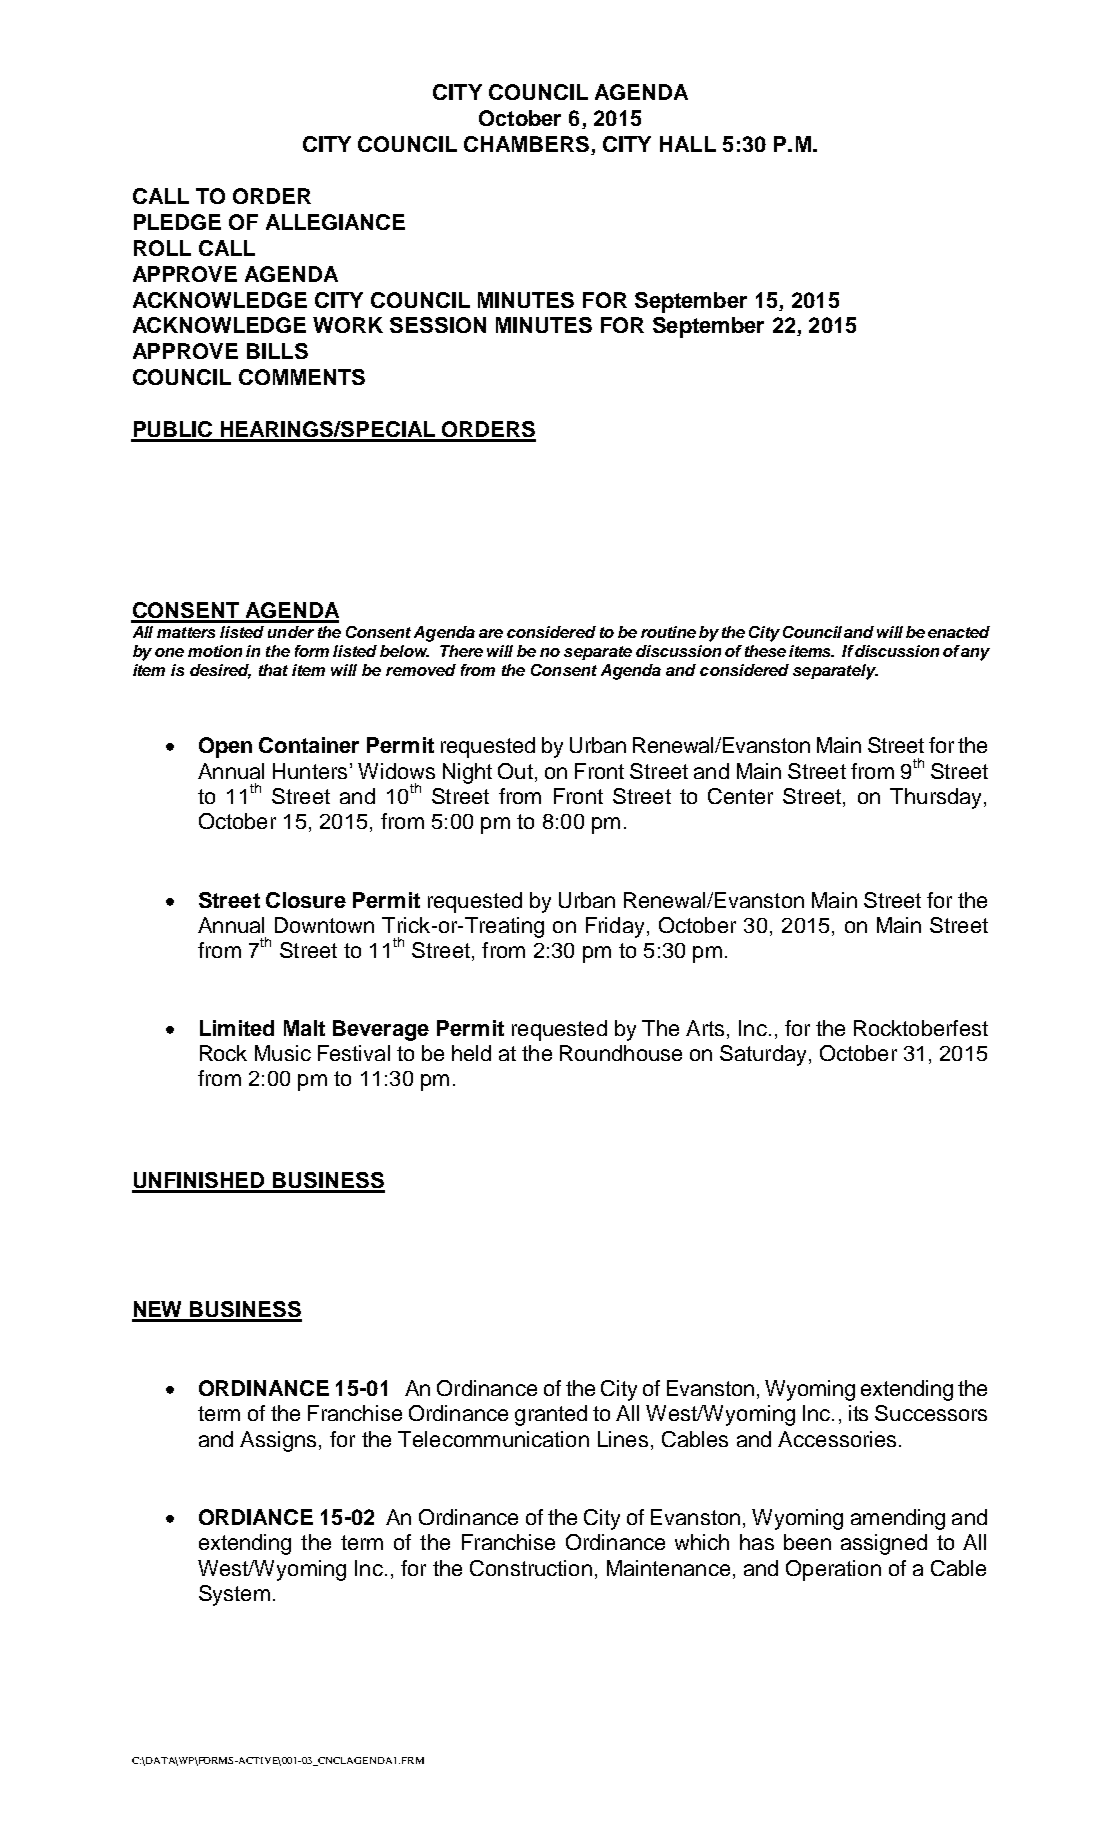 The image size is (1120, 1845). Describe the element at coordinates (615, 927) in the screenshot. I see `Friday` at that location.
